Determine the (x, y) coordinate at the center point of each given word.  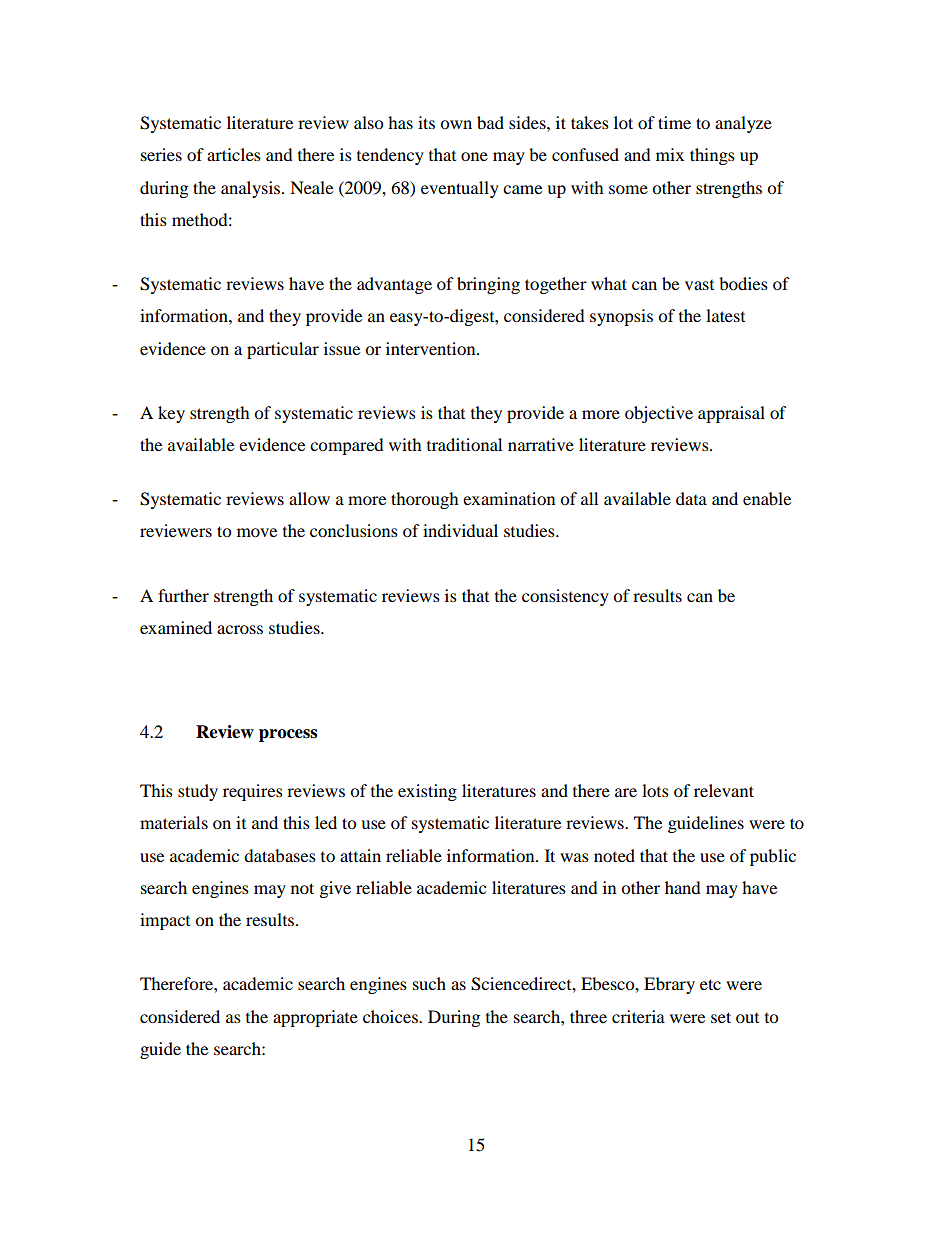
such (429, 983)
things (712, 156)
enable (767, 498)
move (257, 532)
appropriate (315, 1018)
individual (460, 530)
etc (710, 984)
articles (234, 154)
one (474, 156)
